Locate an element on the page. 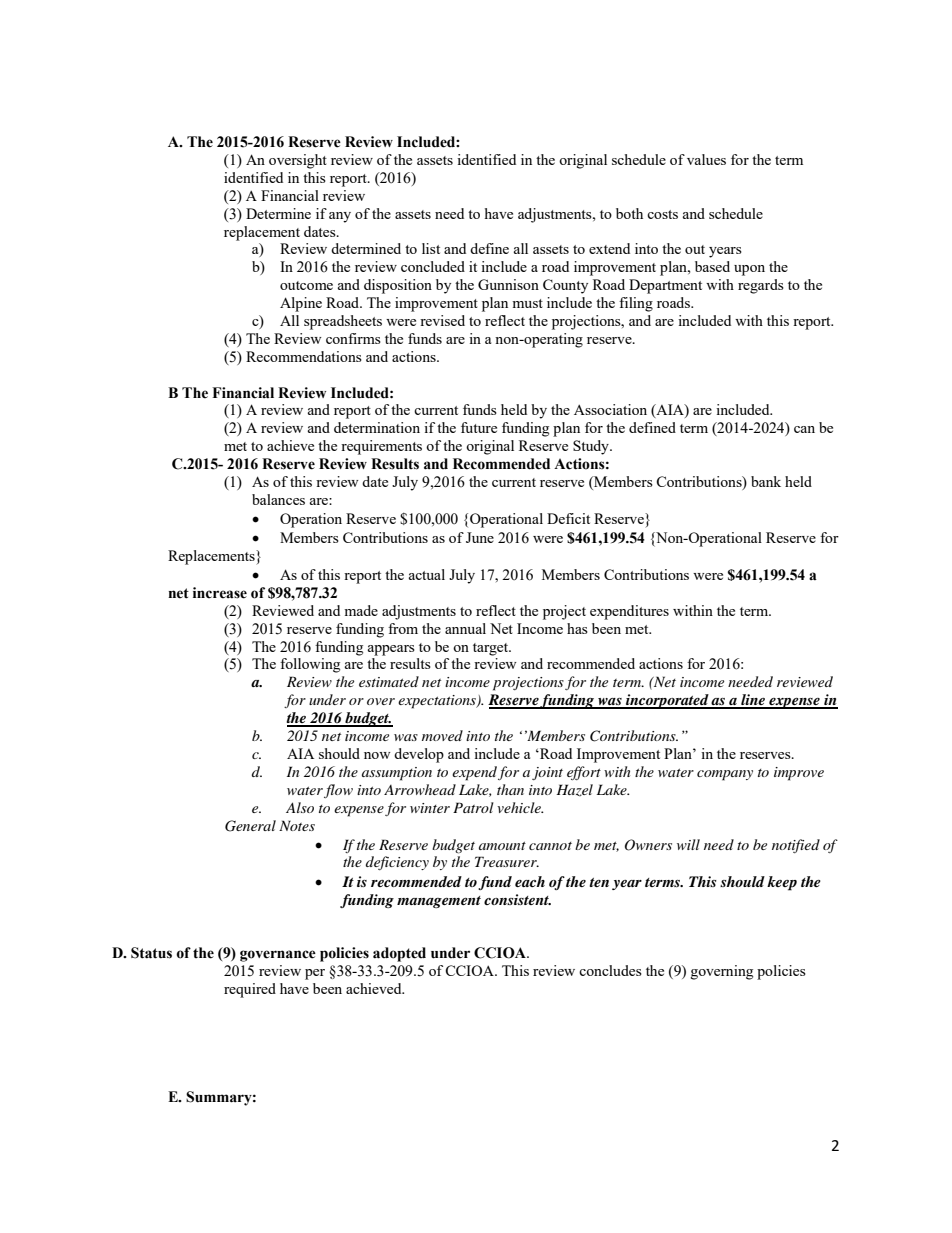  values is located at coordinates (706, 159).
